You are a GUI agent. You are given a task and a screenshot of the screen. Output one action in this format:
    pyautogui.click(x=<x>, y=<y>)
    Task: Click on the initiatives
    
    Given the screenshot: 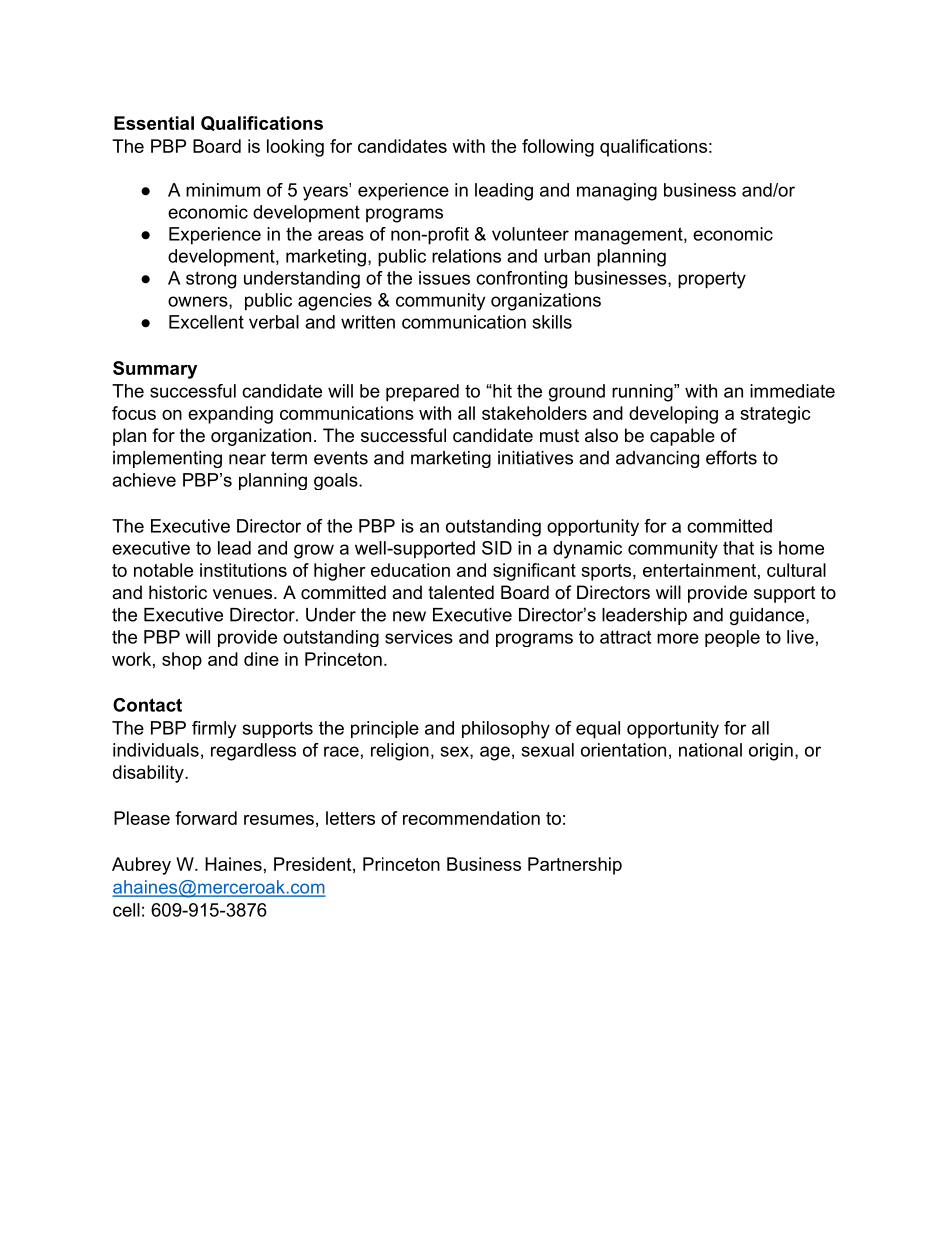 What is the action you would take?
    pyautogui.click(x=535, y=458)
